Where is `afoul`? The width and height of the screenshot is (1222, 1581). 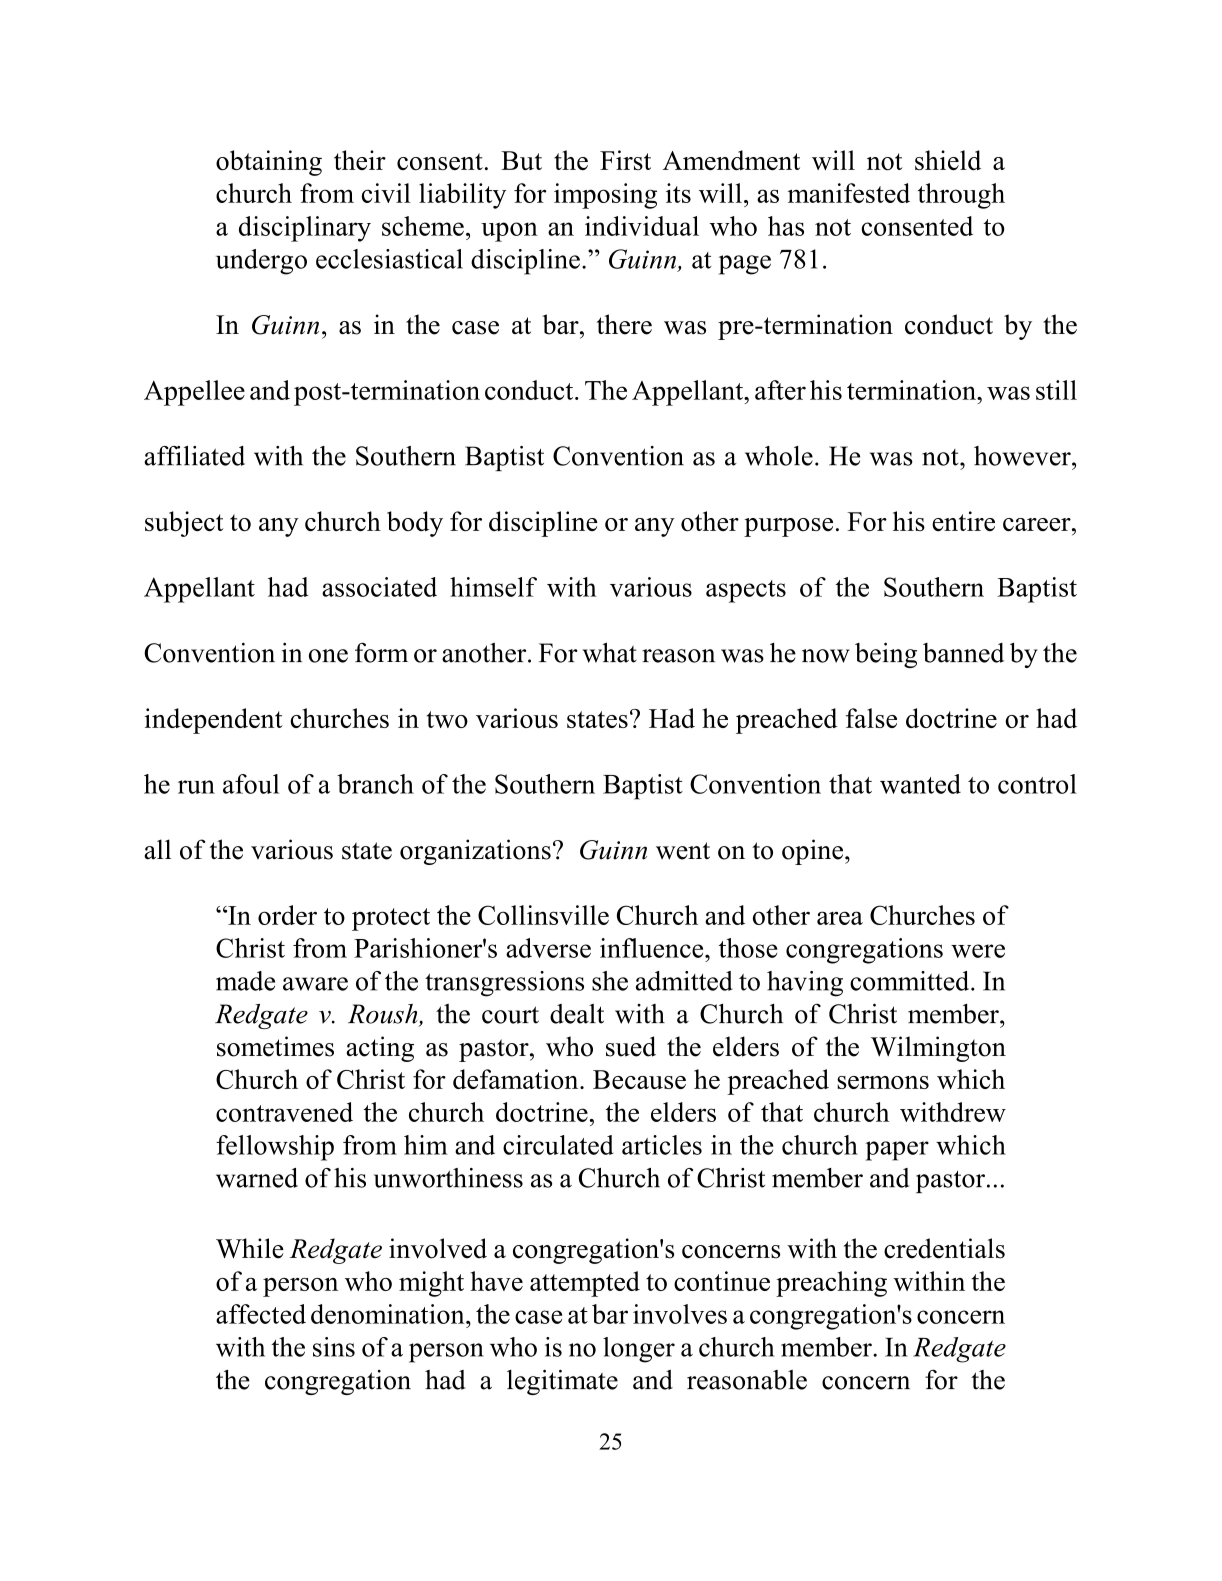
afoul is located at coordinates (251, 784).
